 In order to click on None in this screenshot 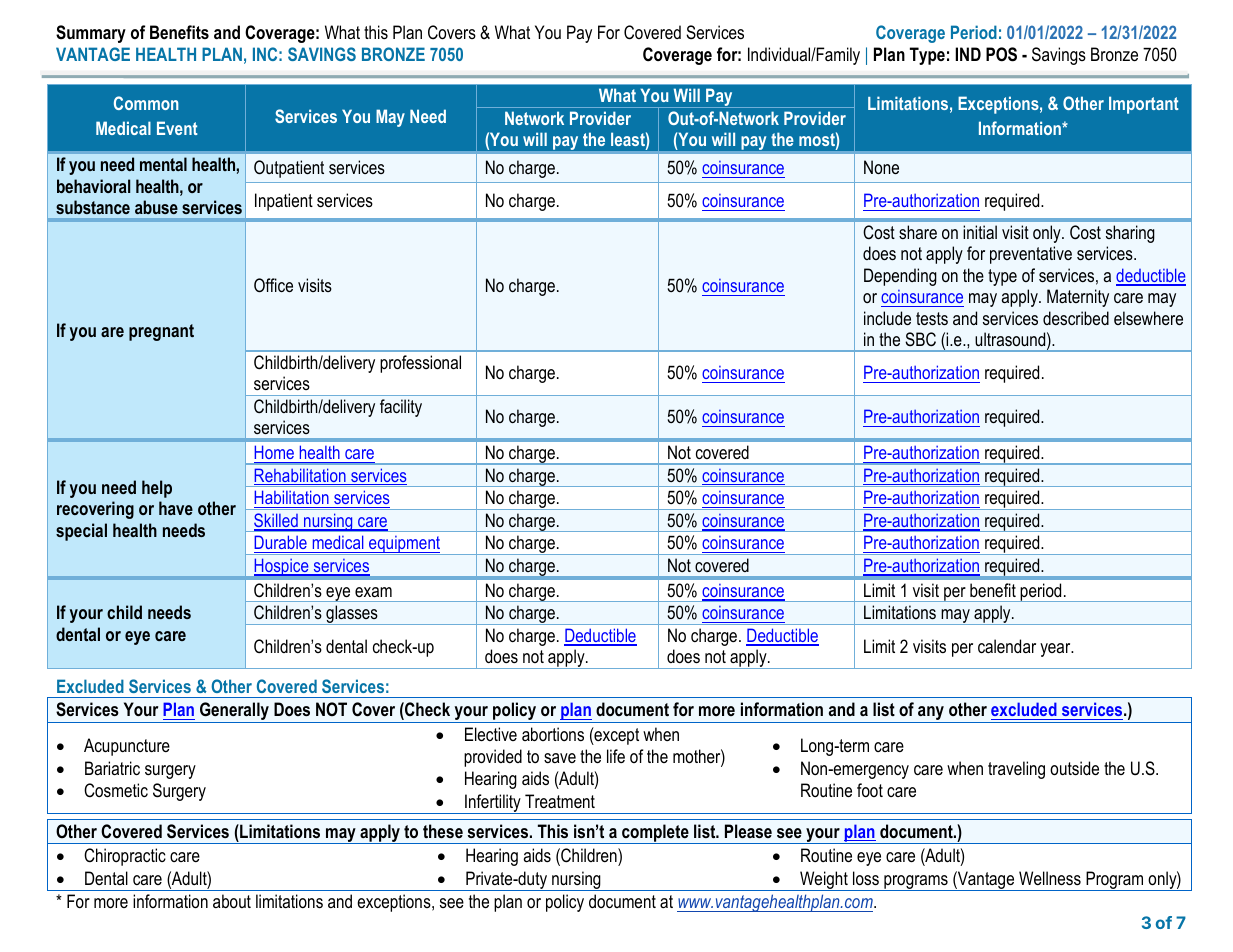, I will do `click(881, 167)`.
